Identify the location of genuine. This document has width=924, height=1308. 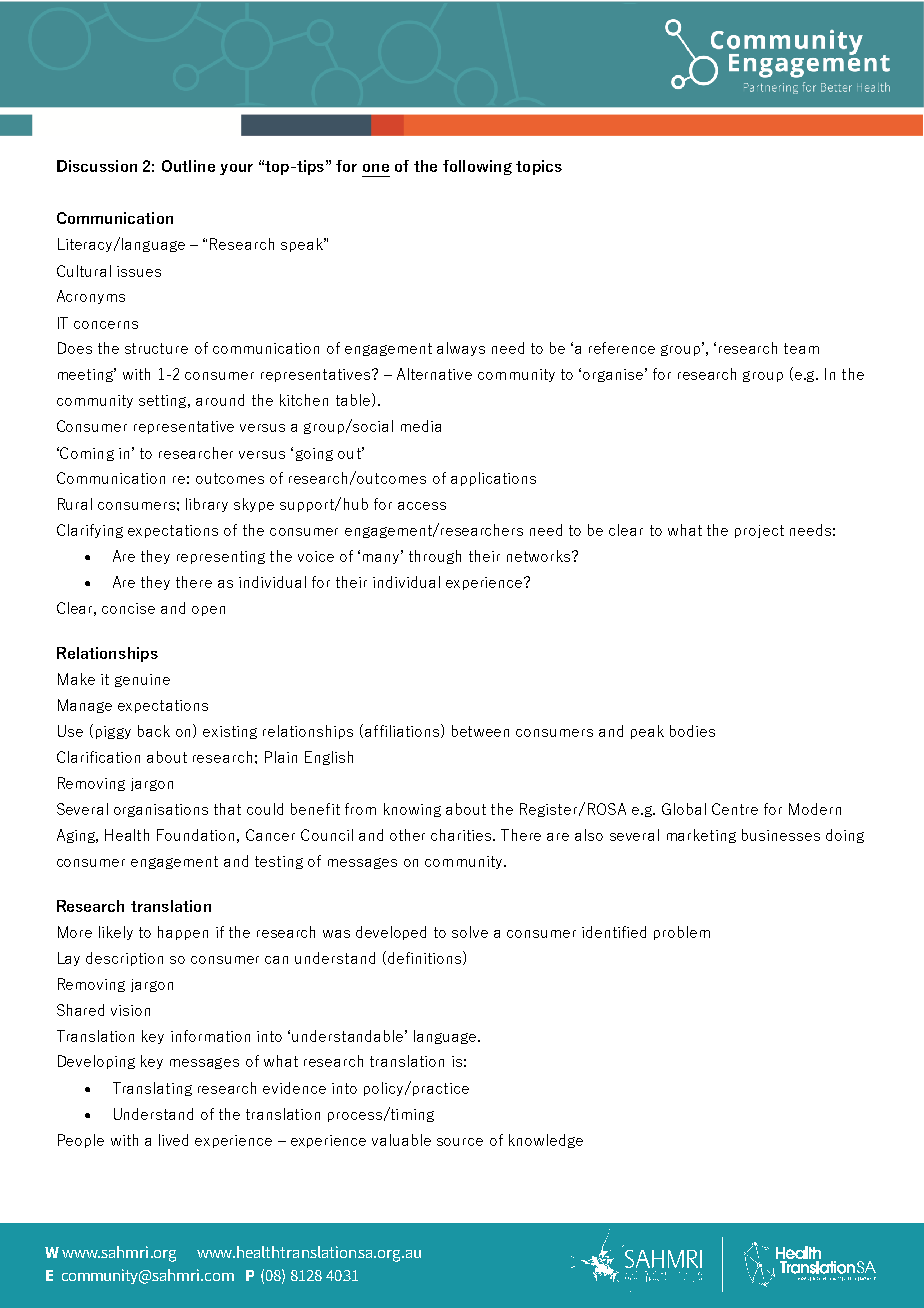
(142, 680).
